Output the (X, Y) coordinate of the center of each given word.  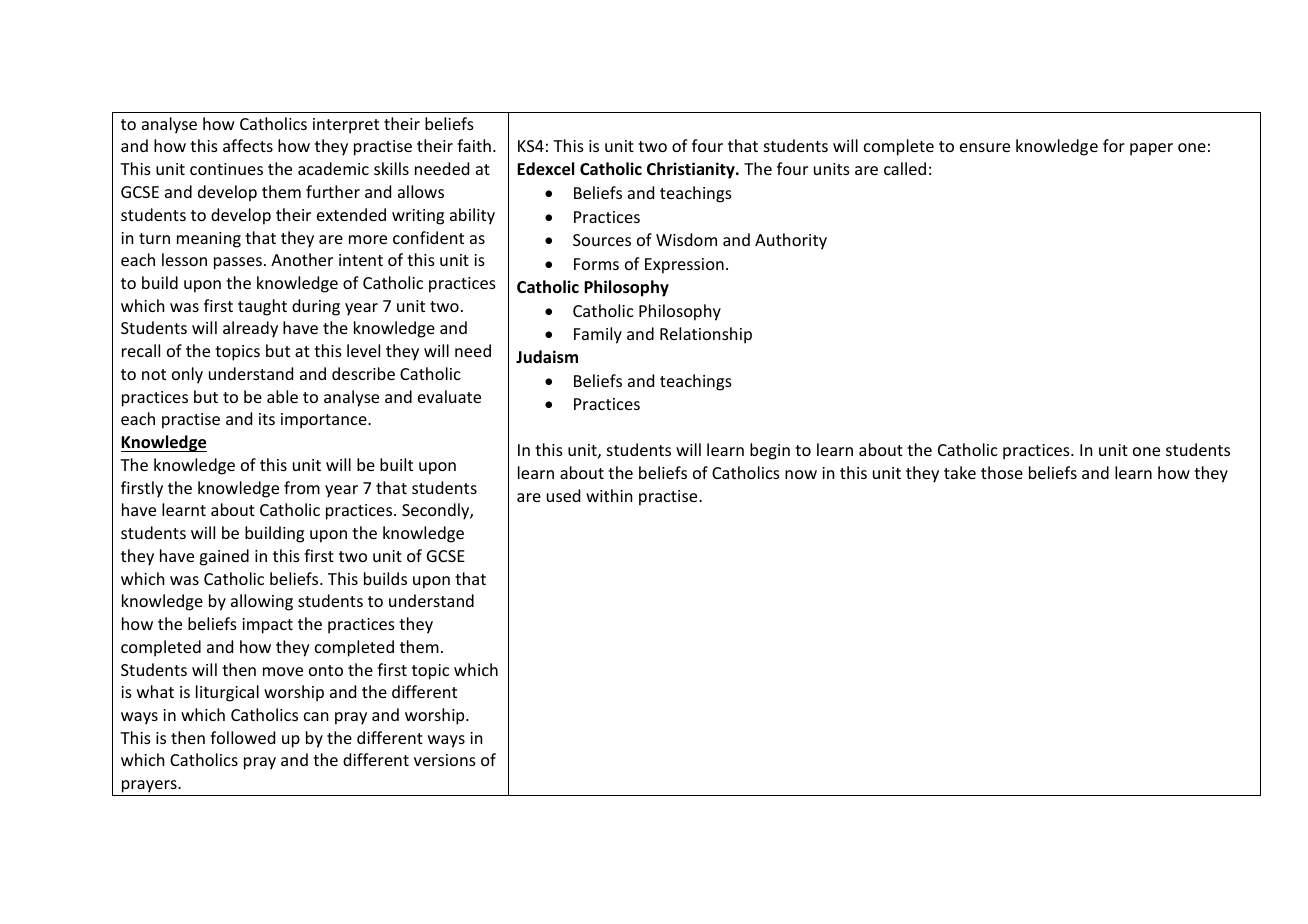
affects (248, 145)
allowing (262, 602)
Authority (791, 241)
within (609, 495)
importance (325, 421)
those (1002, 472)
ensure (985, 147)
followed (242, 737)
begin (770, 451)
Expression (684, 266)
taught (262, 307)
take (960, 472)
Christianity (692, 170)
